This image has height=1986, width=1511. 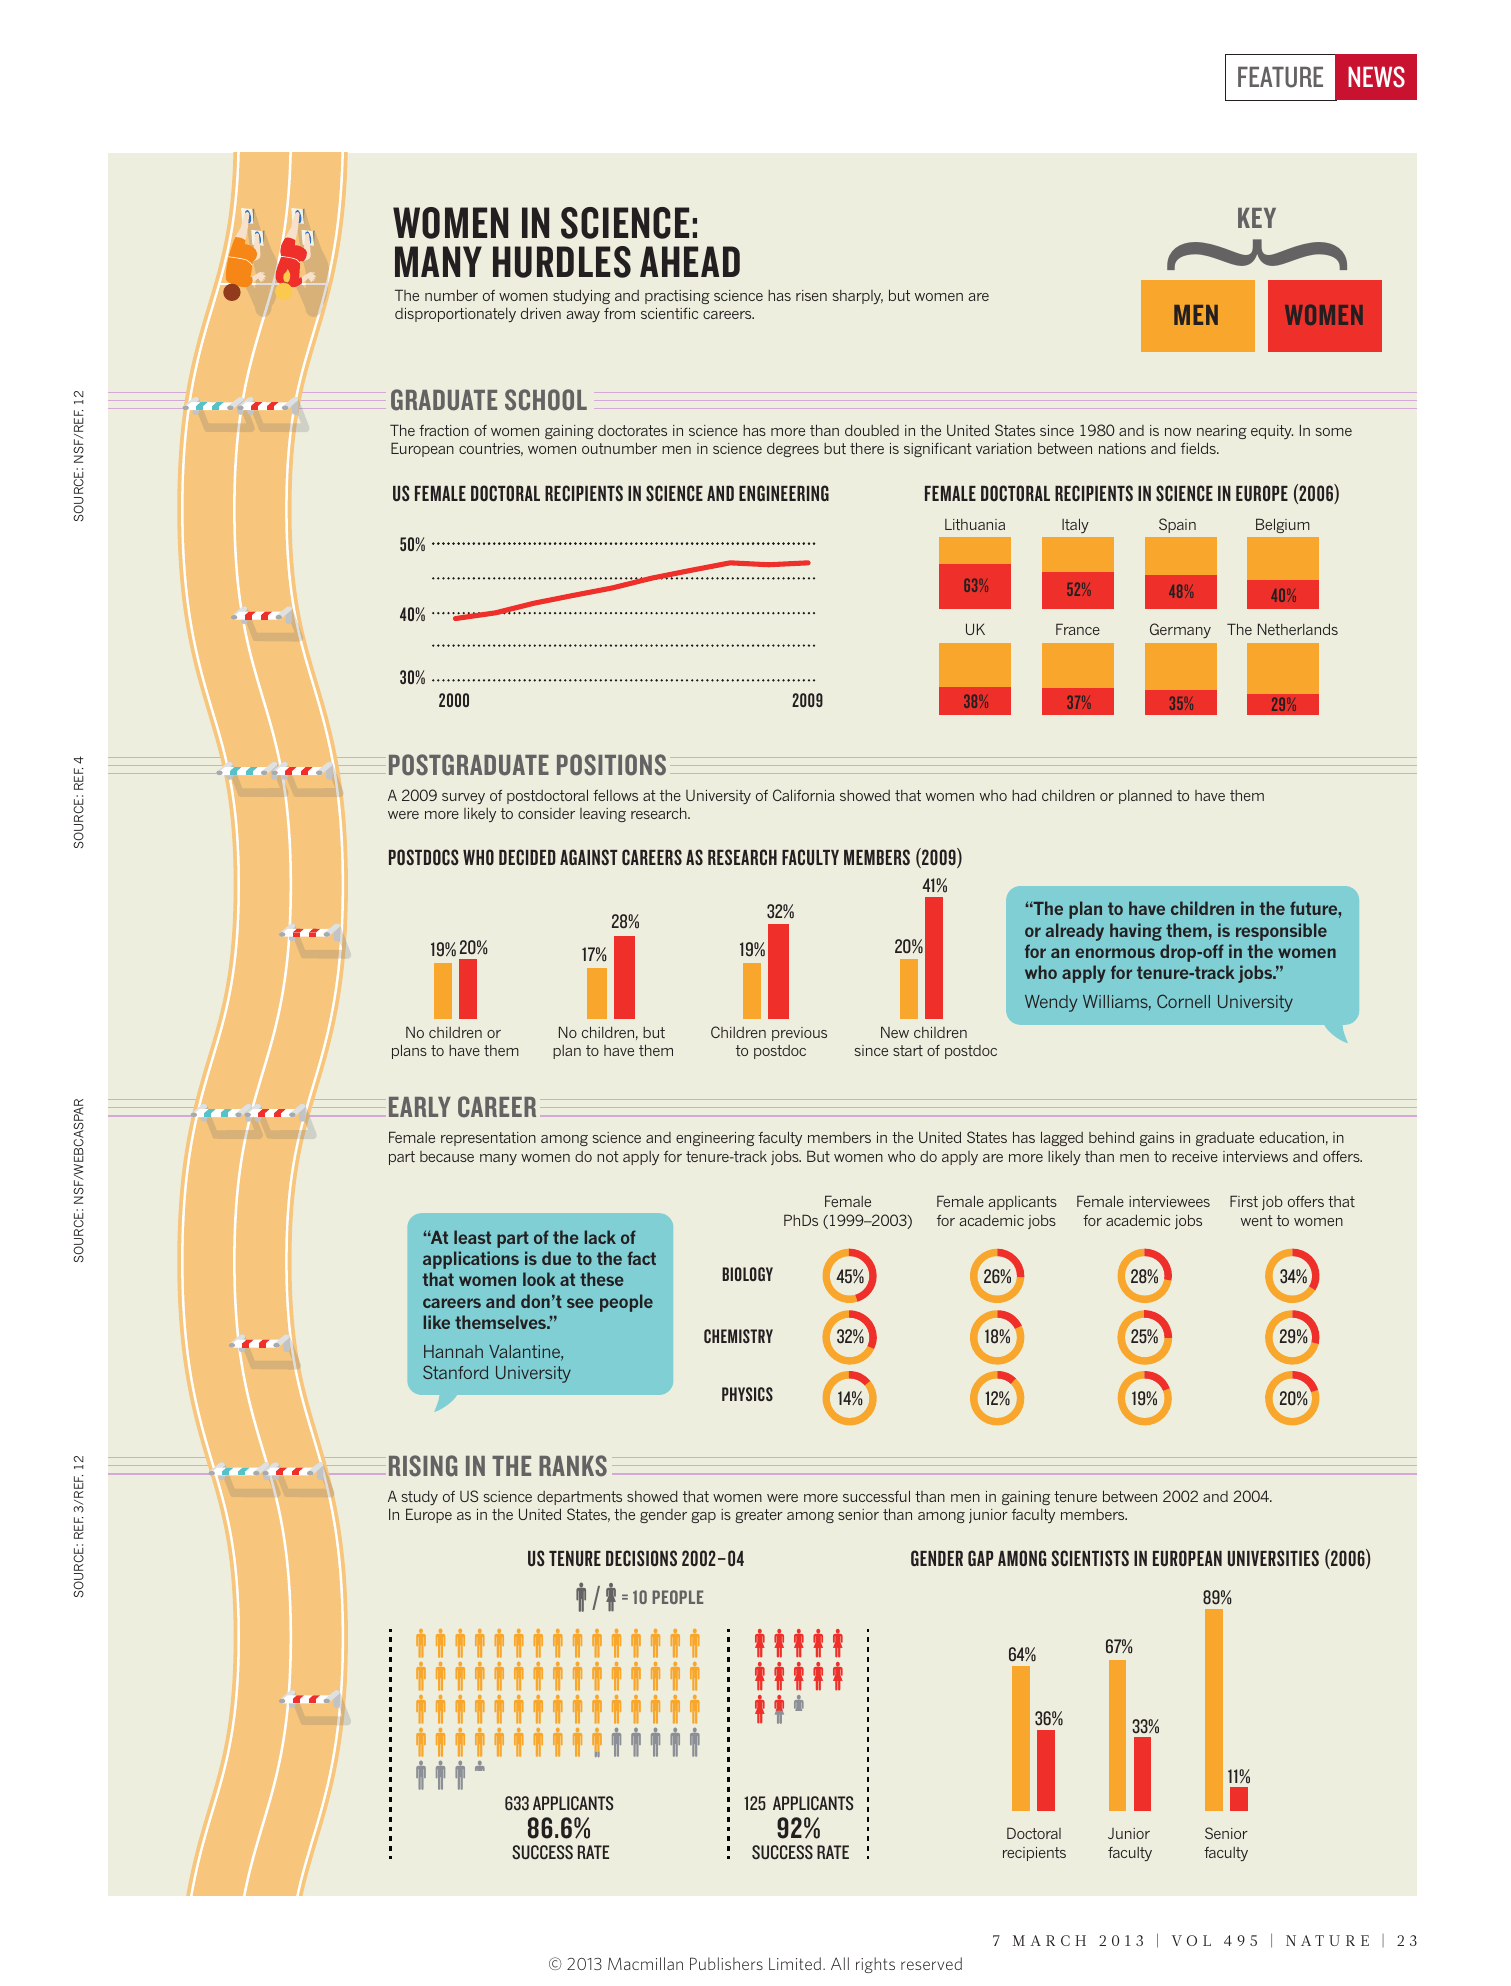 What do you see at coordinates (908, 1050) in the image?
I see `start` at bounding box center [908, 1050].
